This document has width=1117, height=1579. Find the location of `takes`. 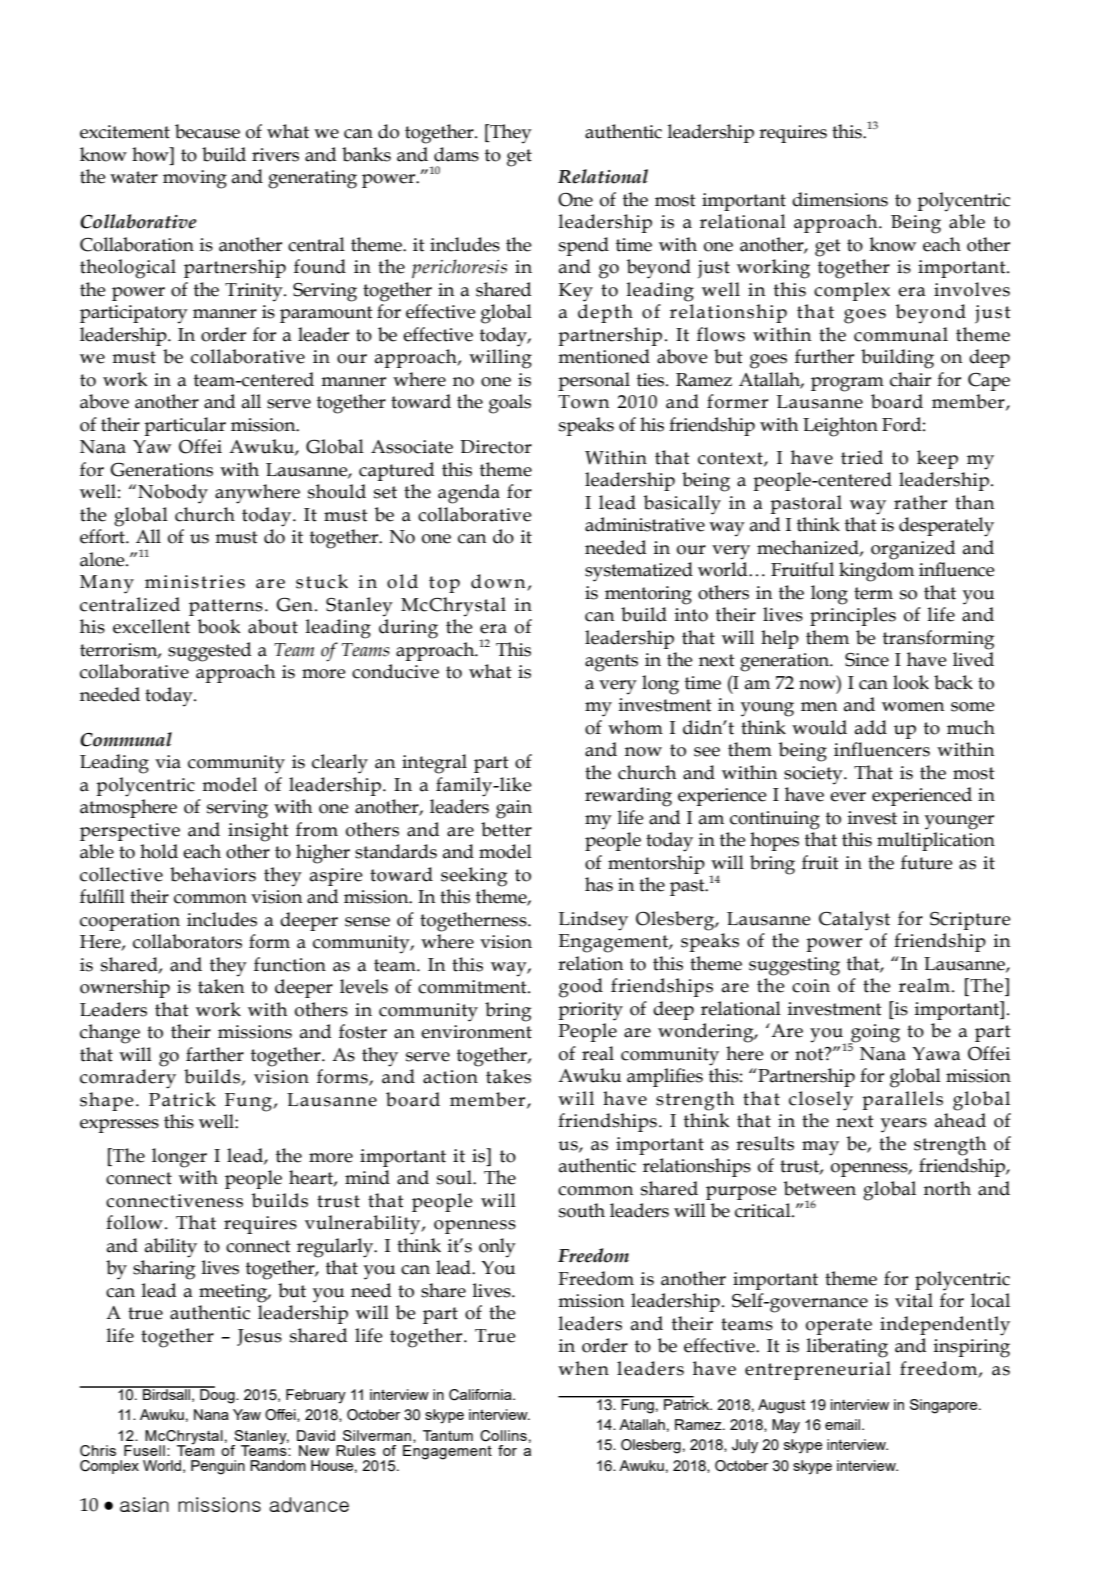

takes is located at coordinates (508, 1076).
